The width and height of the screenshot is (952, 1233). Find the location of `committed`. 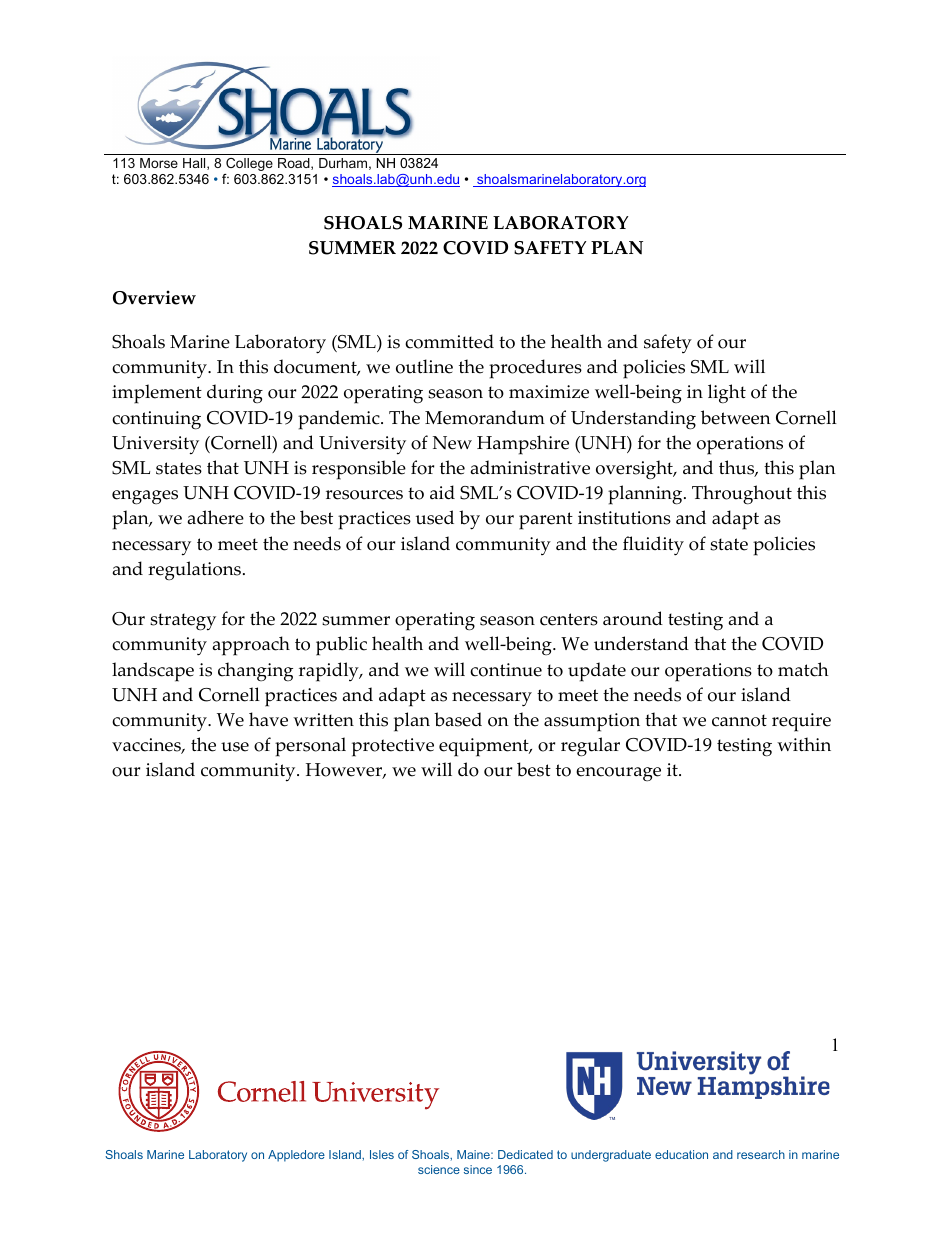

committed is located at coordinates (449, 341).
